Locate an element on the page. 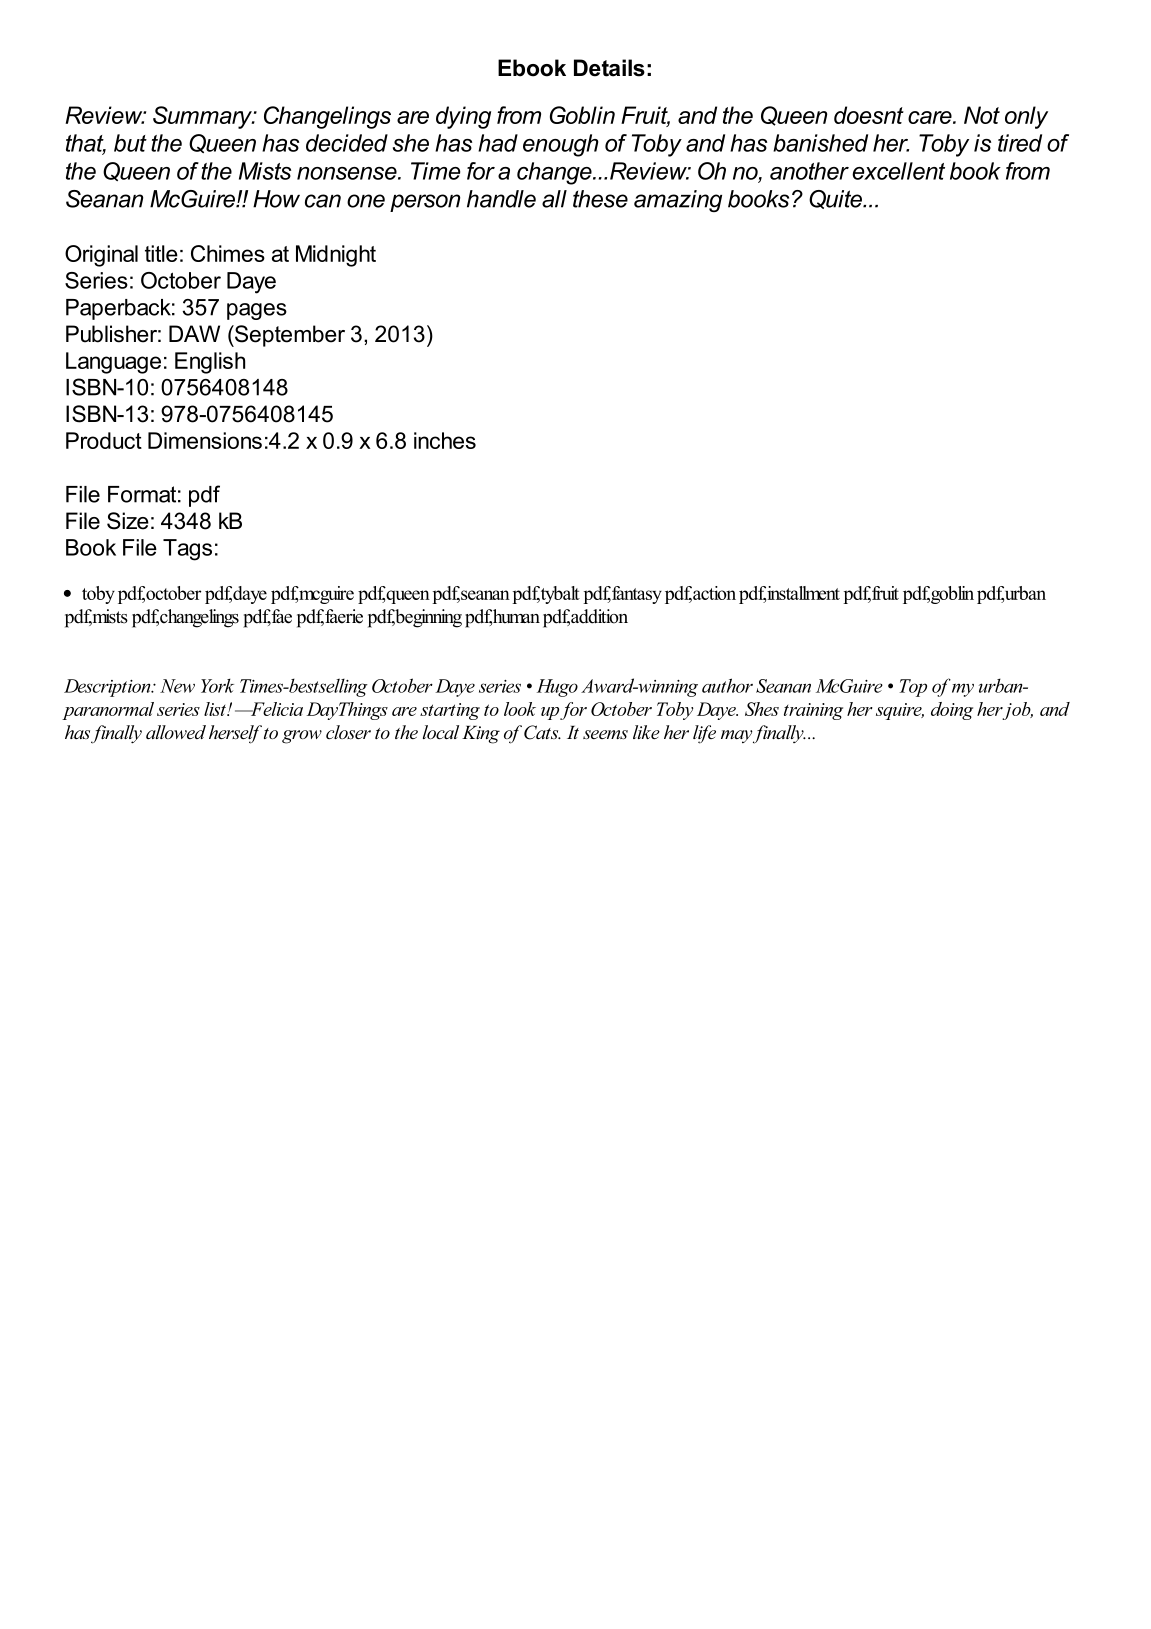  allowed is located at coordinates (176, 732).
